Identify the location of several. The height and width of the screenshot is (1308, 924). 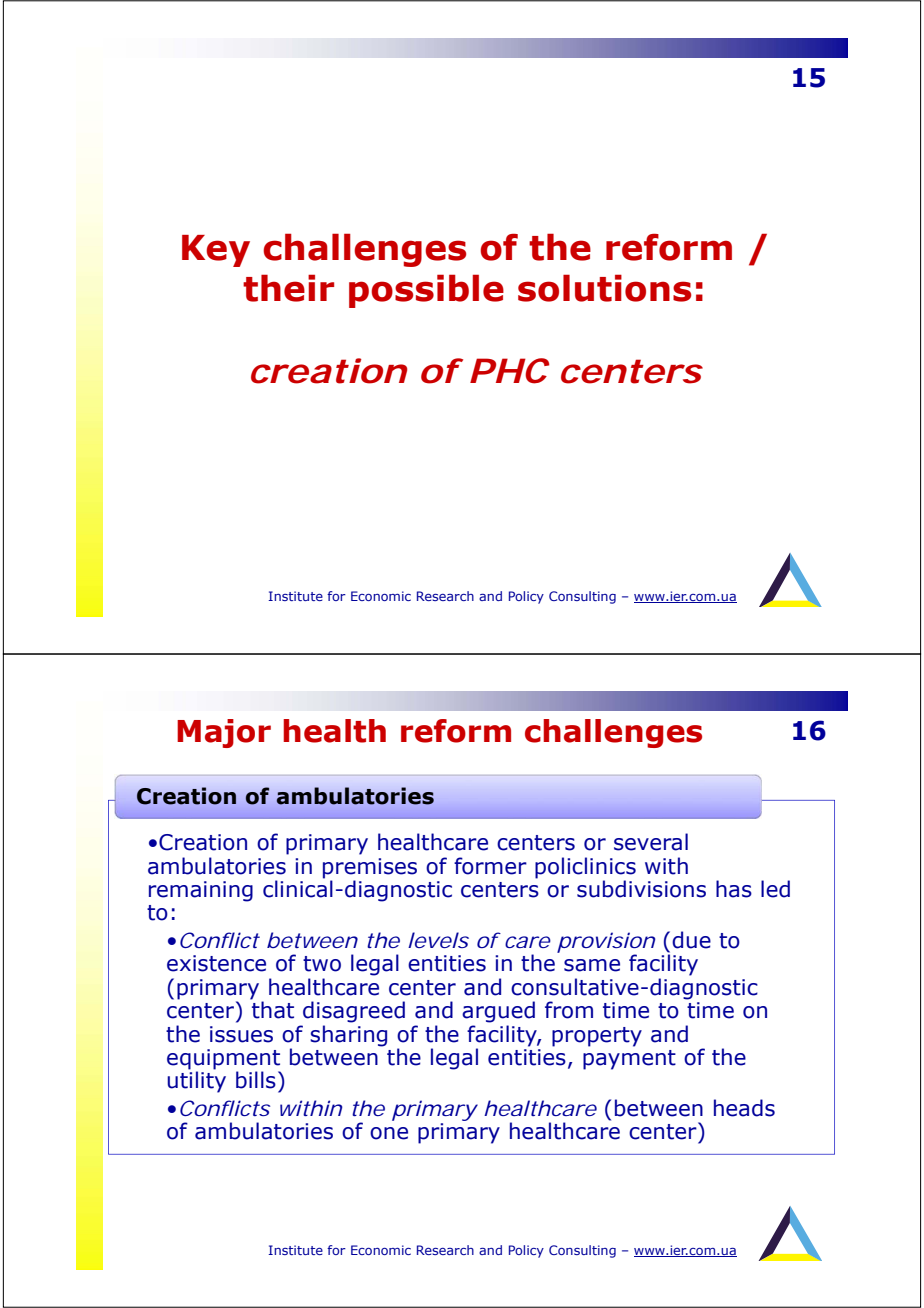
(651, 842).
